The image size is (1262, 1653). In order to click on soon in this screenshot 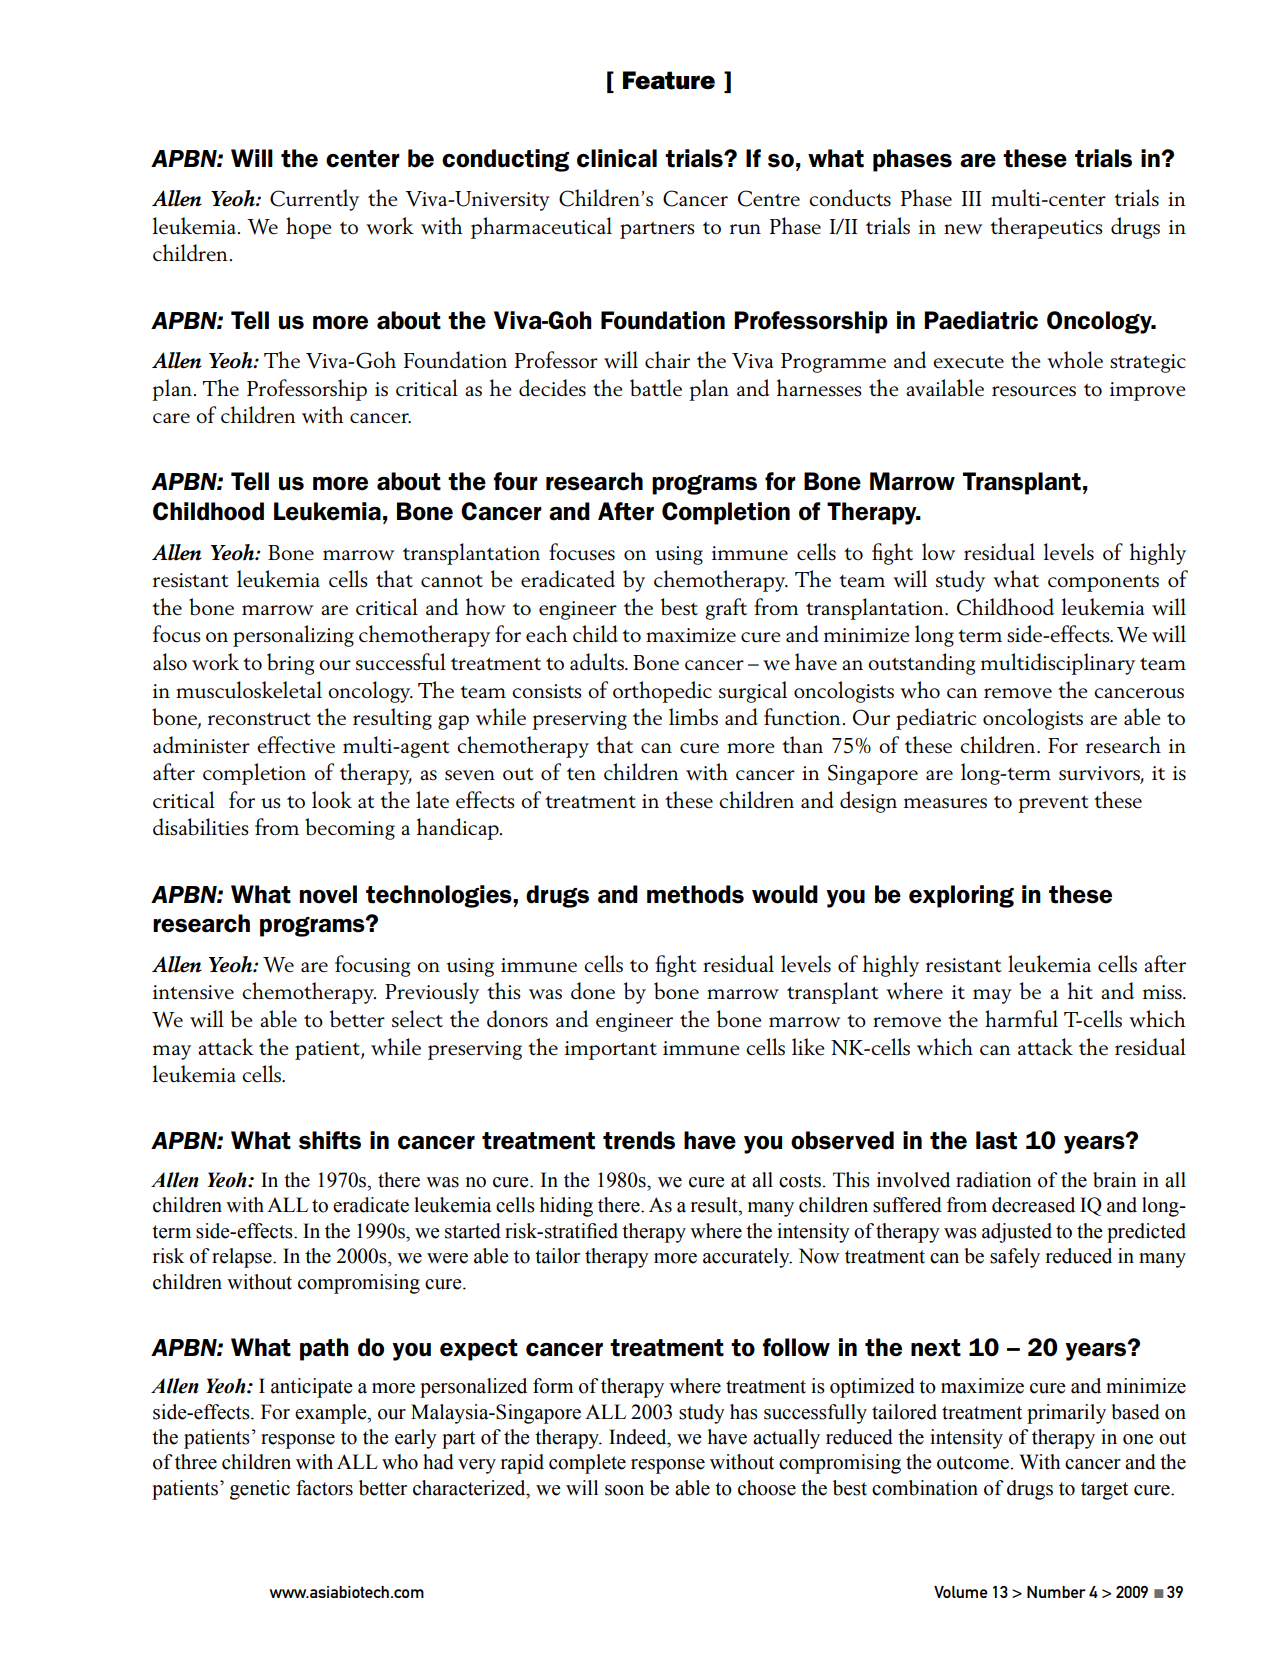, I will do `click(624, 1490)`.
